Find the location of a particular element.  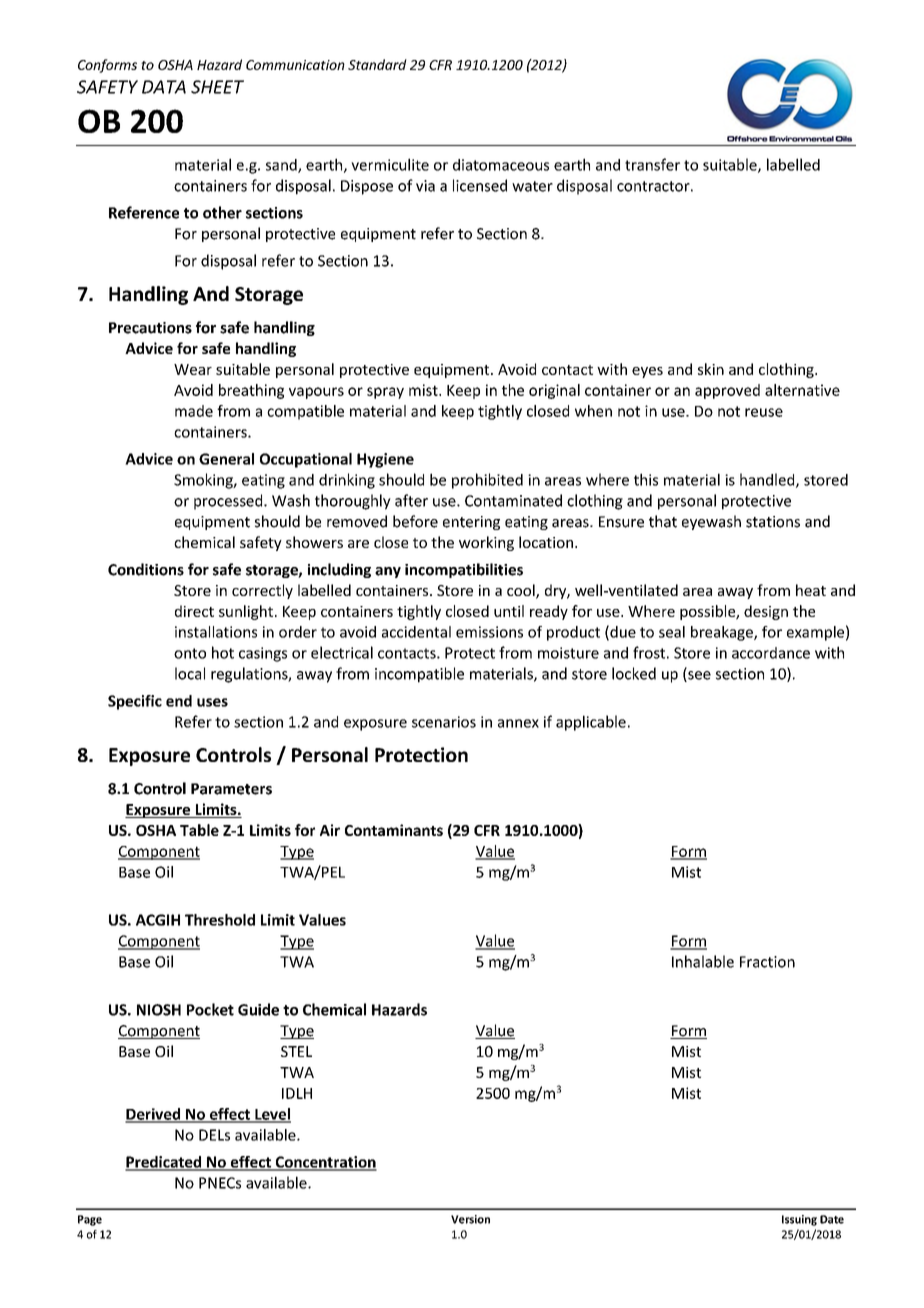

breakage is located at coordinates (723, 633).
